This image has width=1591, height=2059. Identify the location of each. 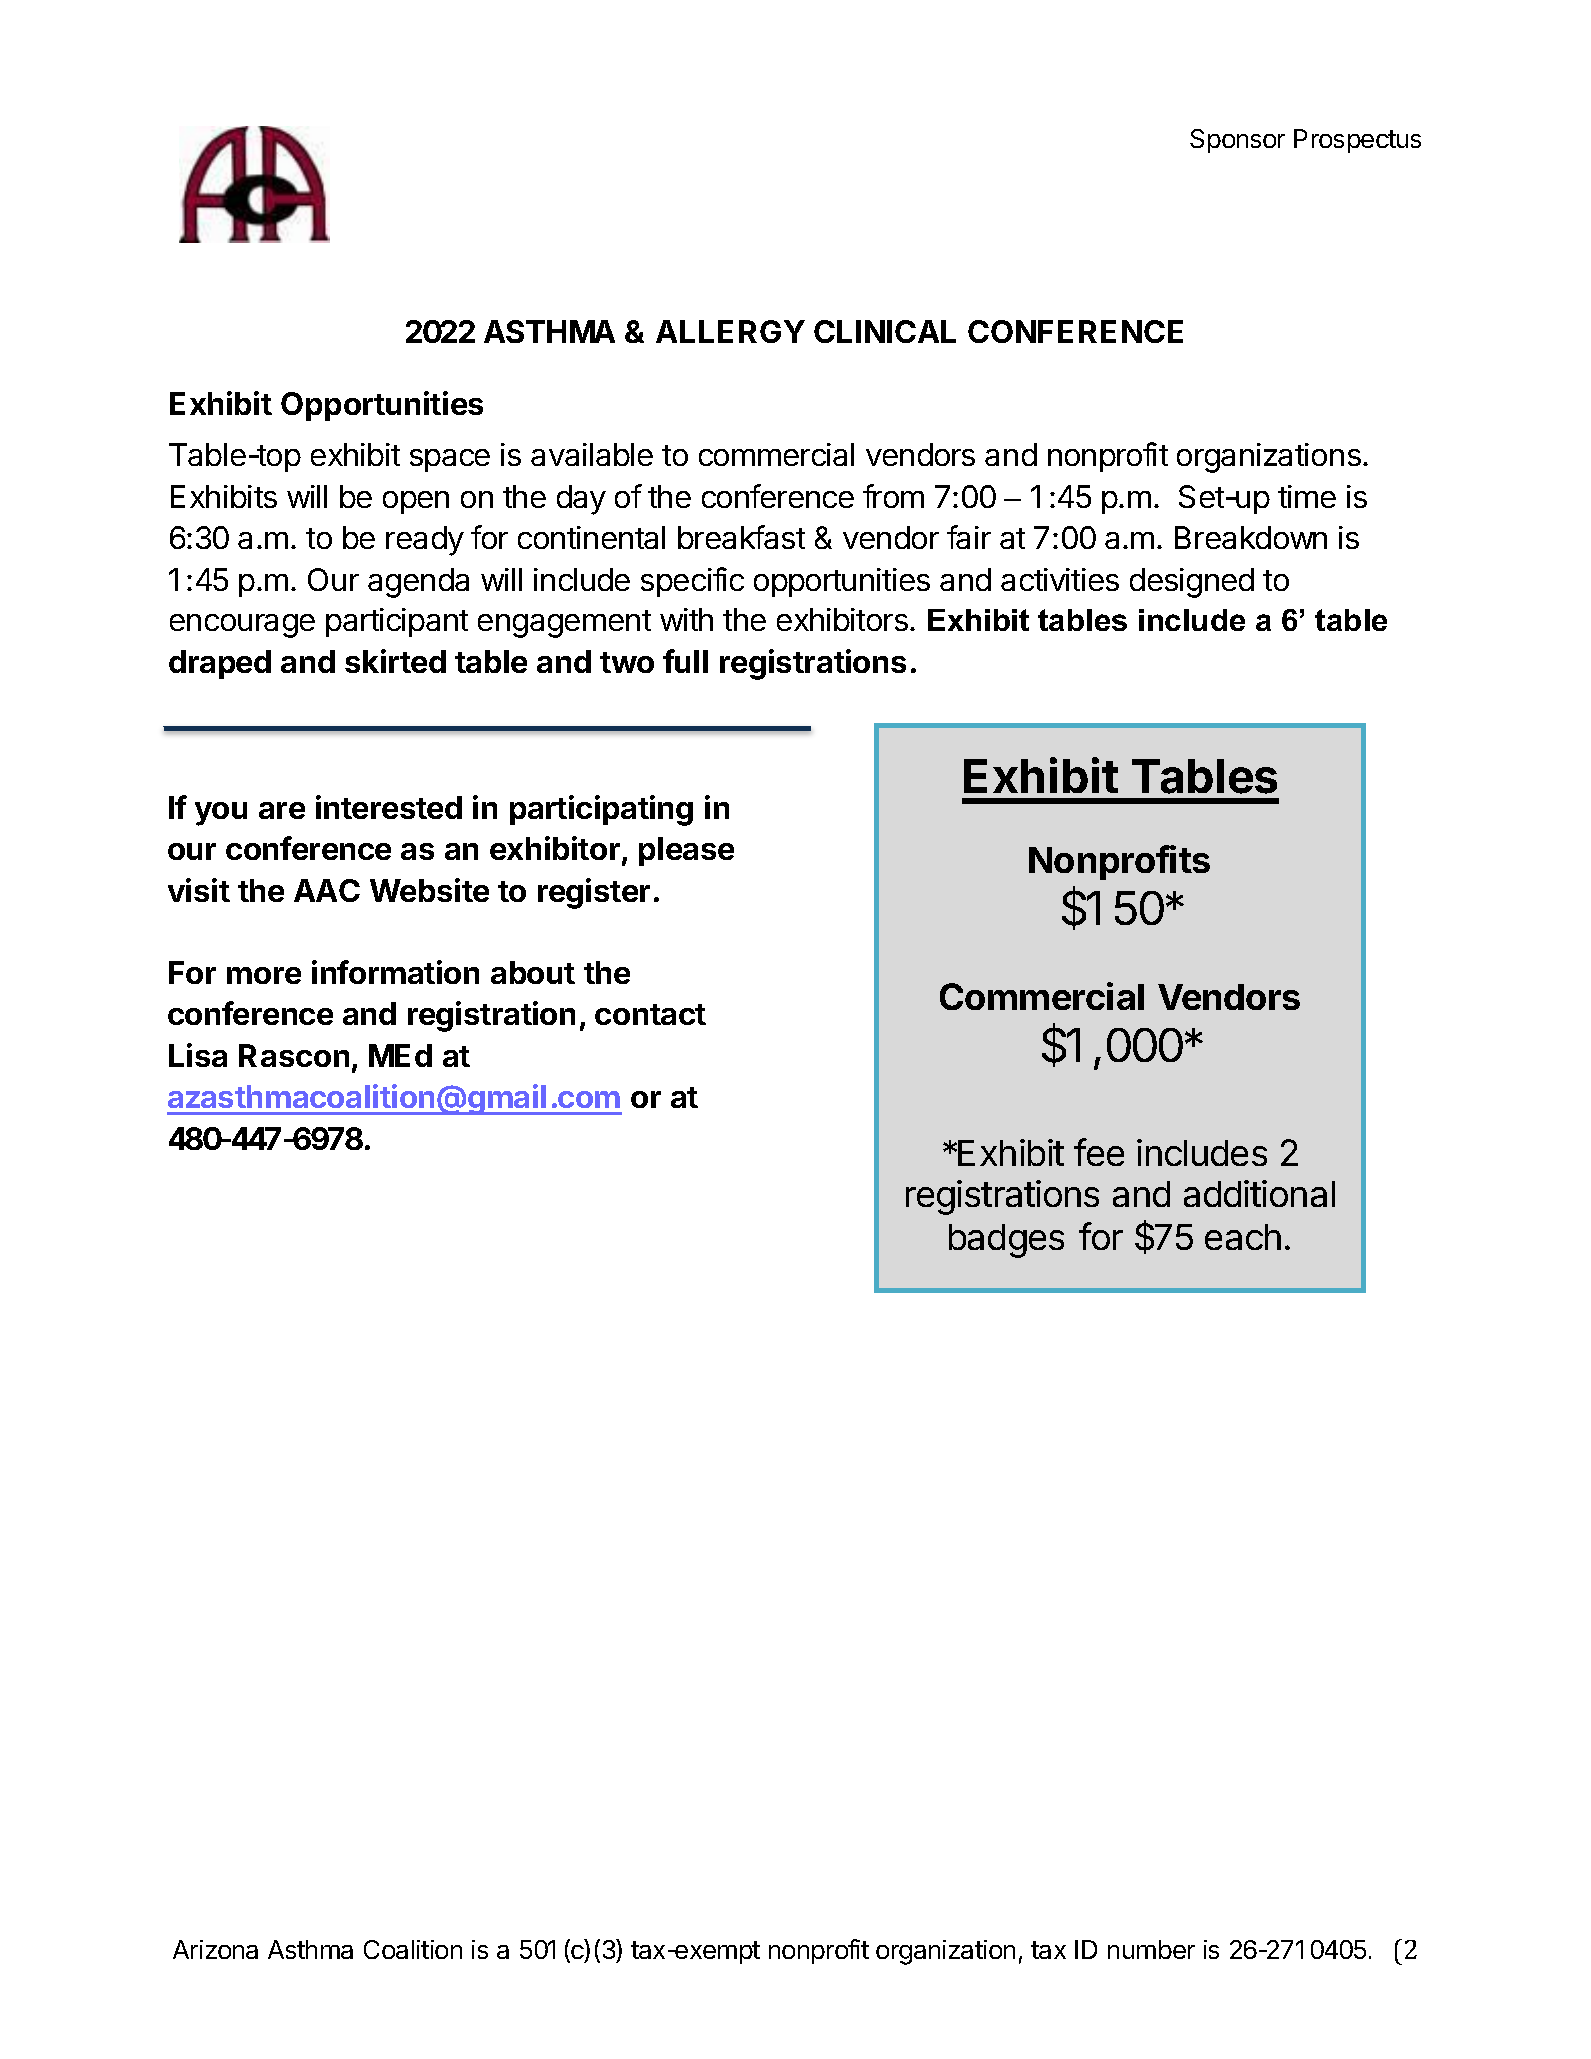
(1243, 1237).
